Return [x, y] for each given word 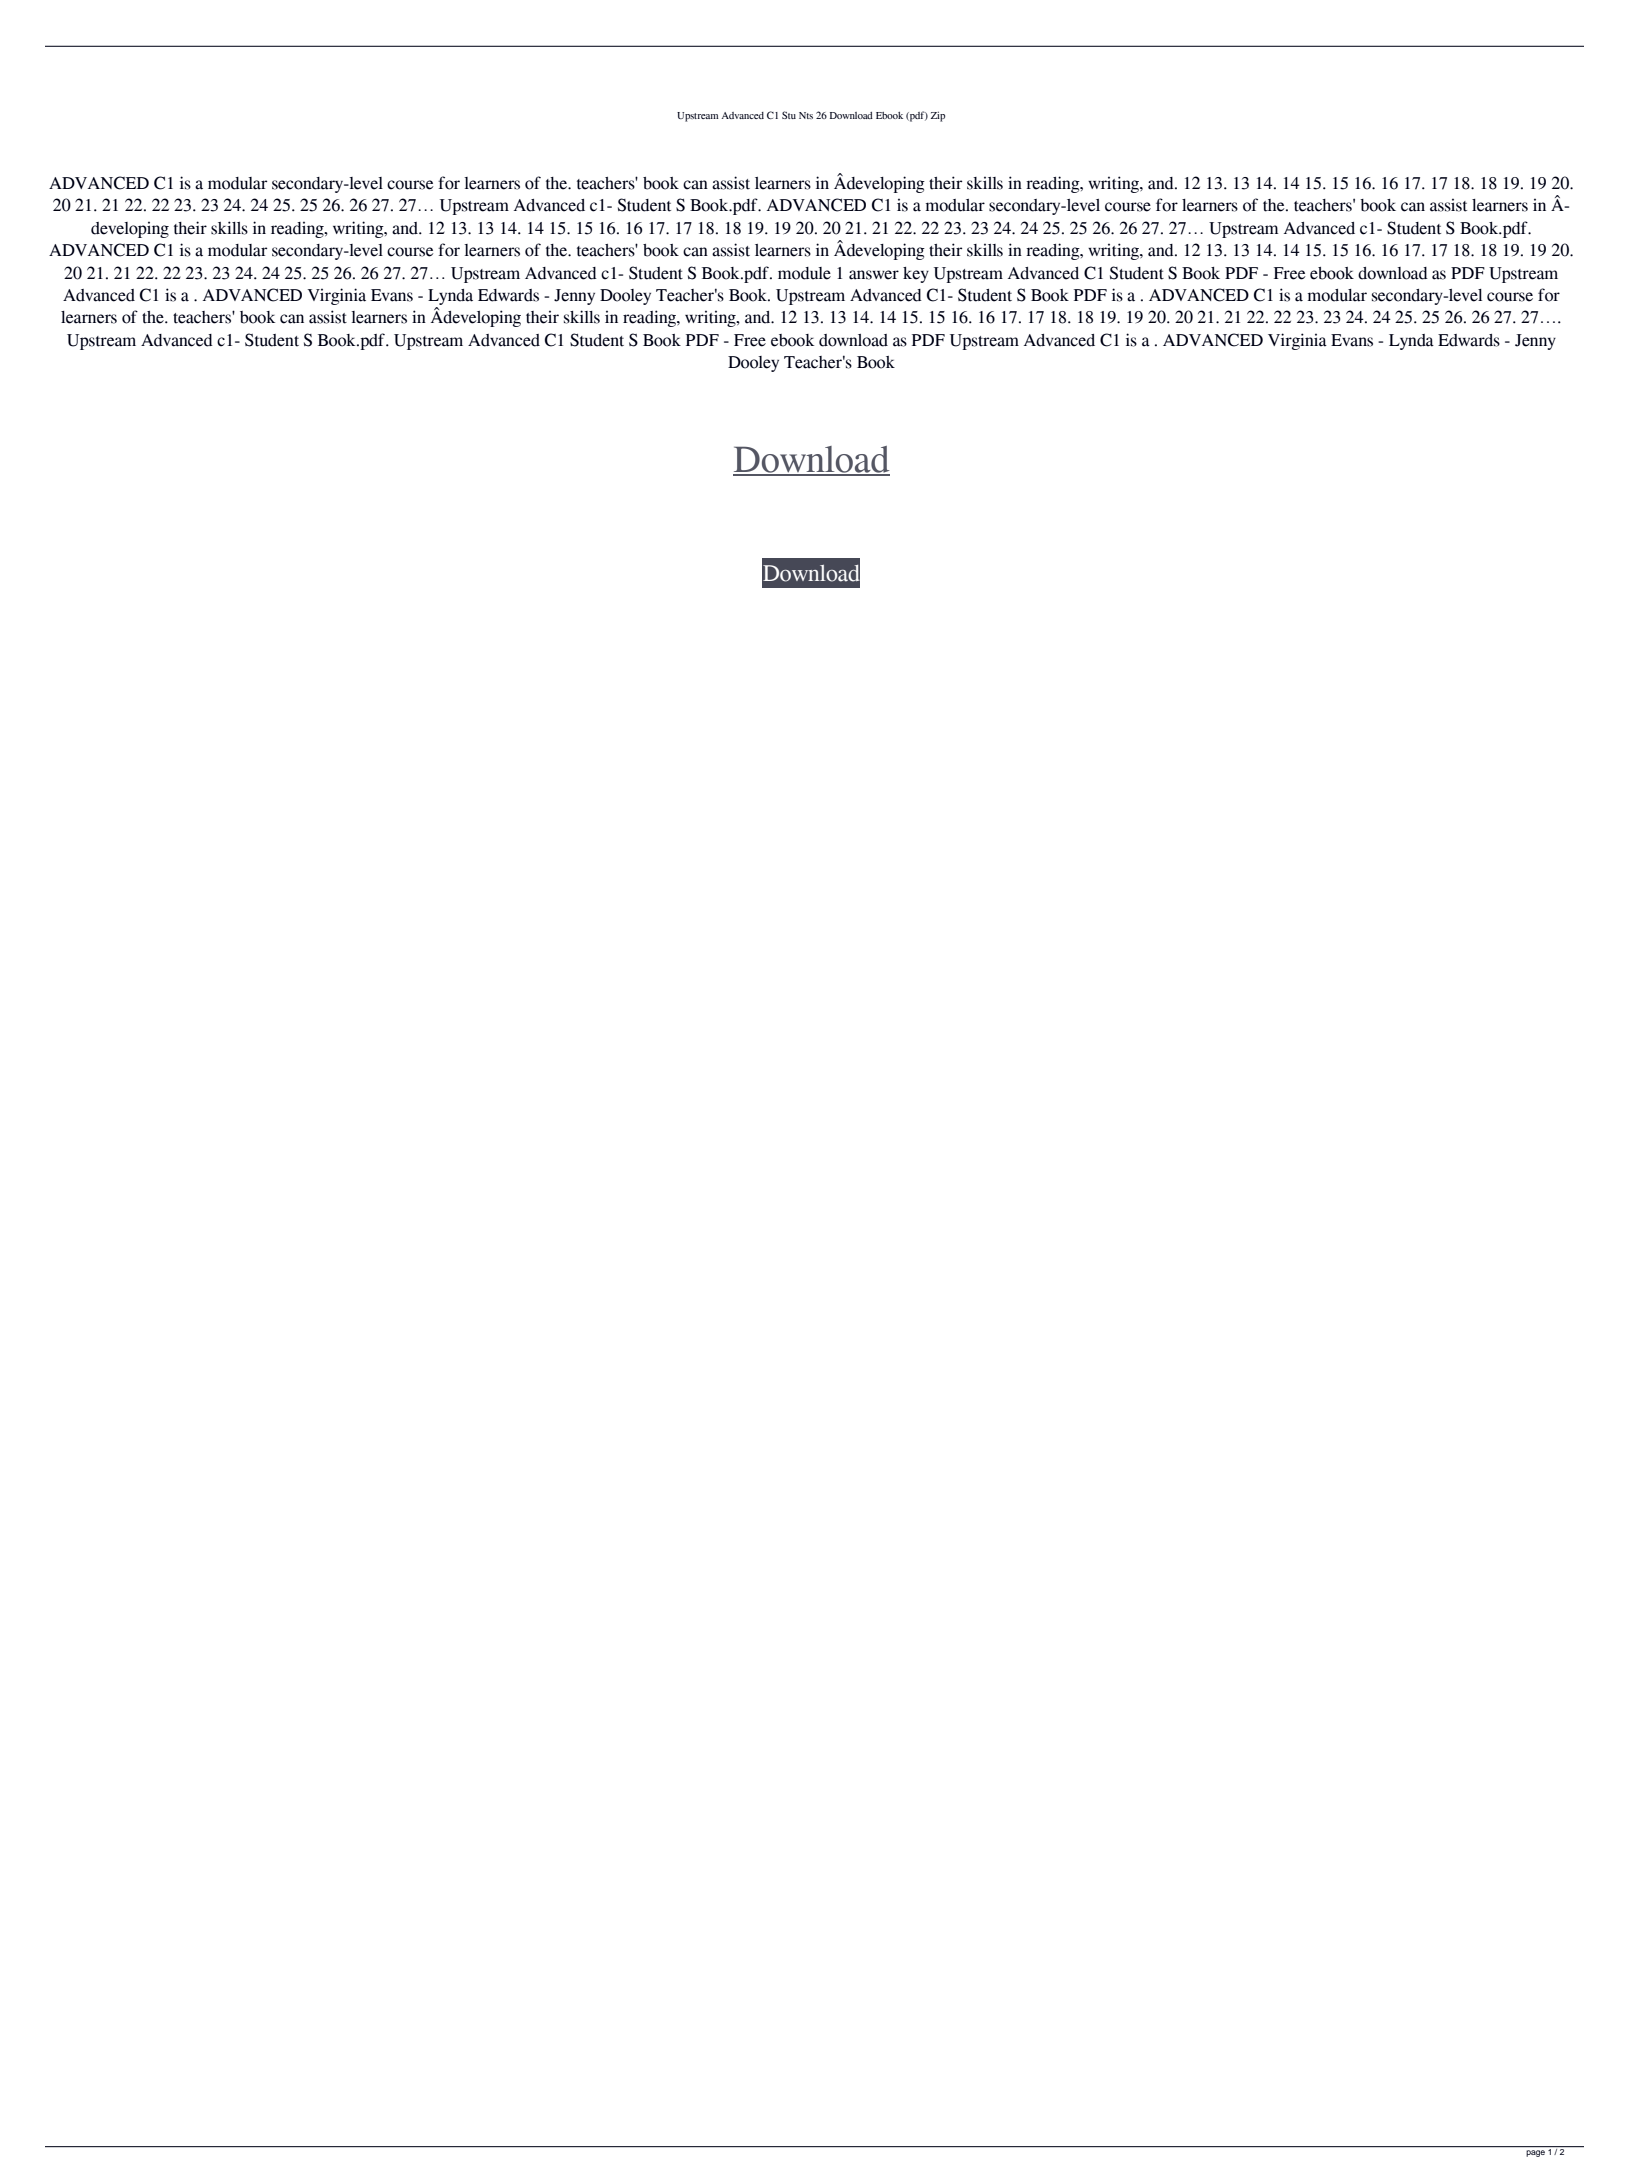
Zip [938, 116]
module [804, 273]
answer [874, 275]
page [1536, 2153]
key [916, 275]
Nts [806, 115]
